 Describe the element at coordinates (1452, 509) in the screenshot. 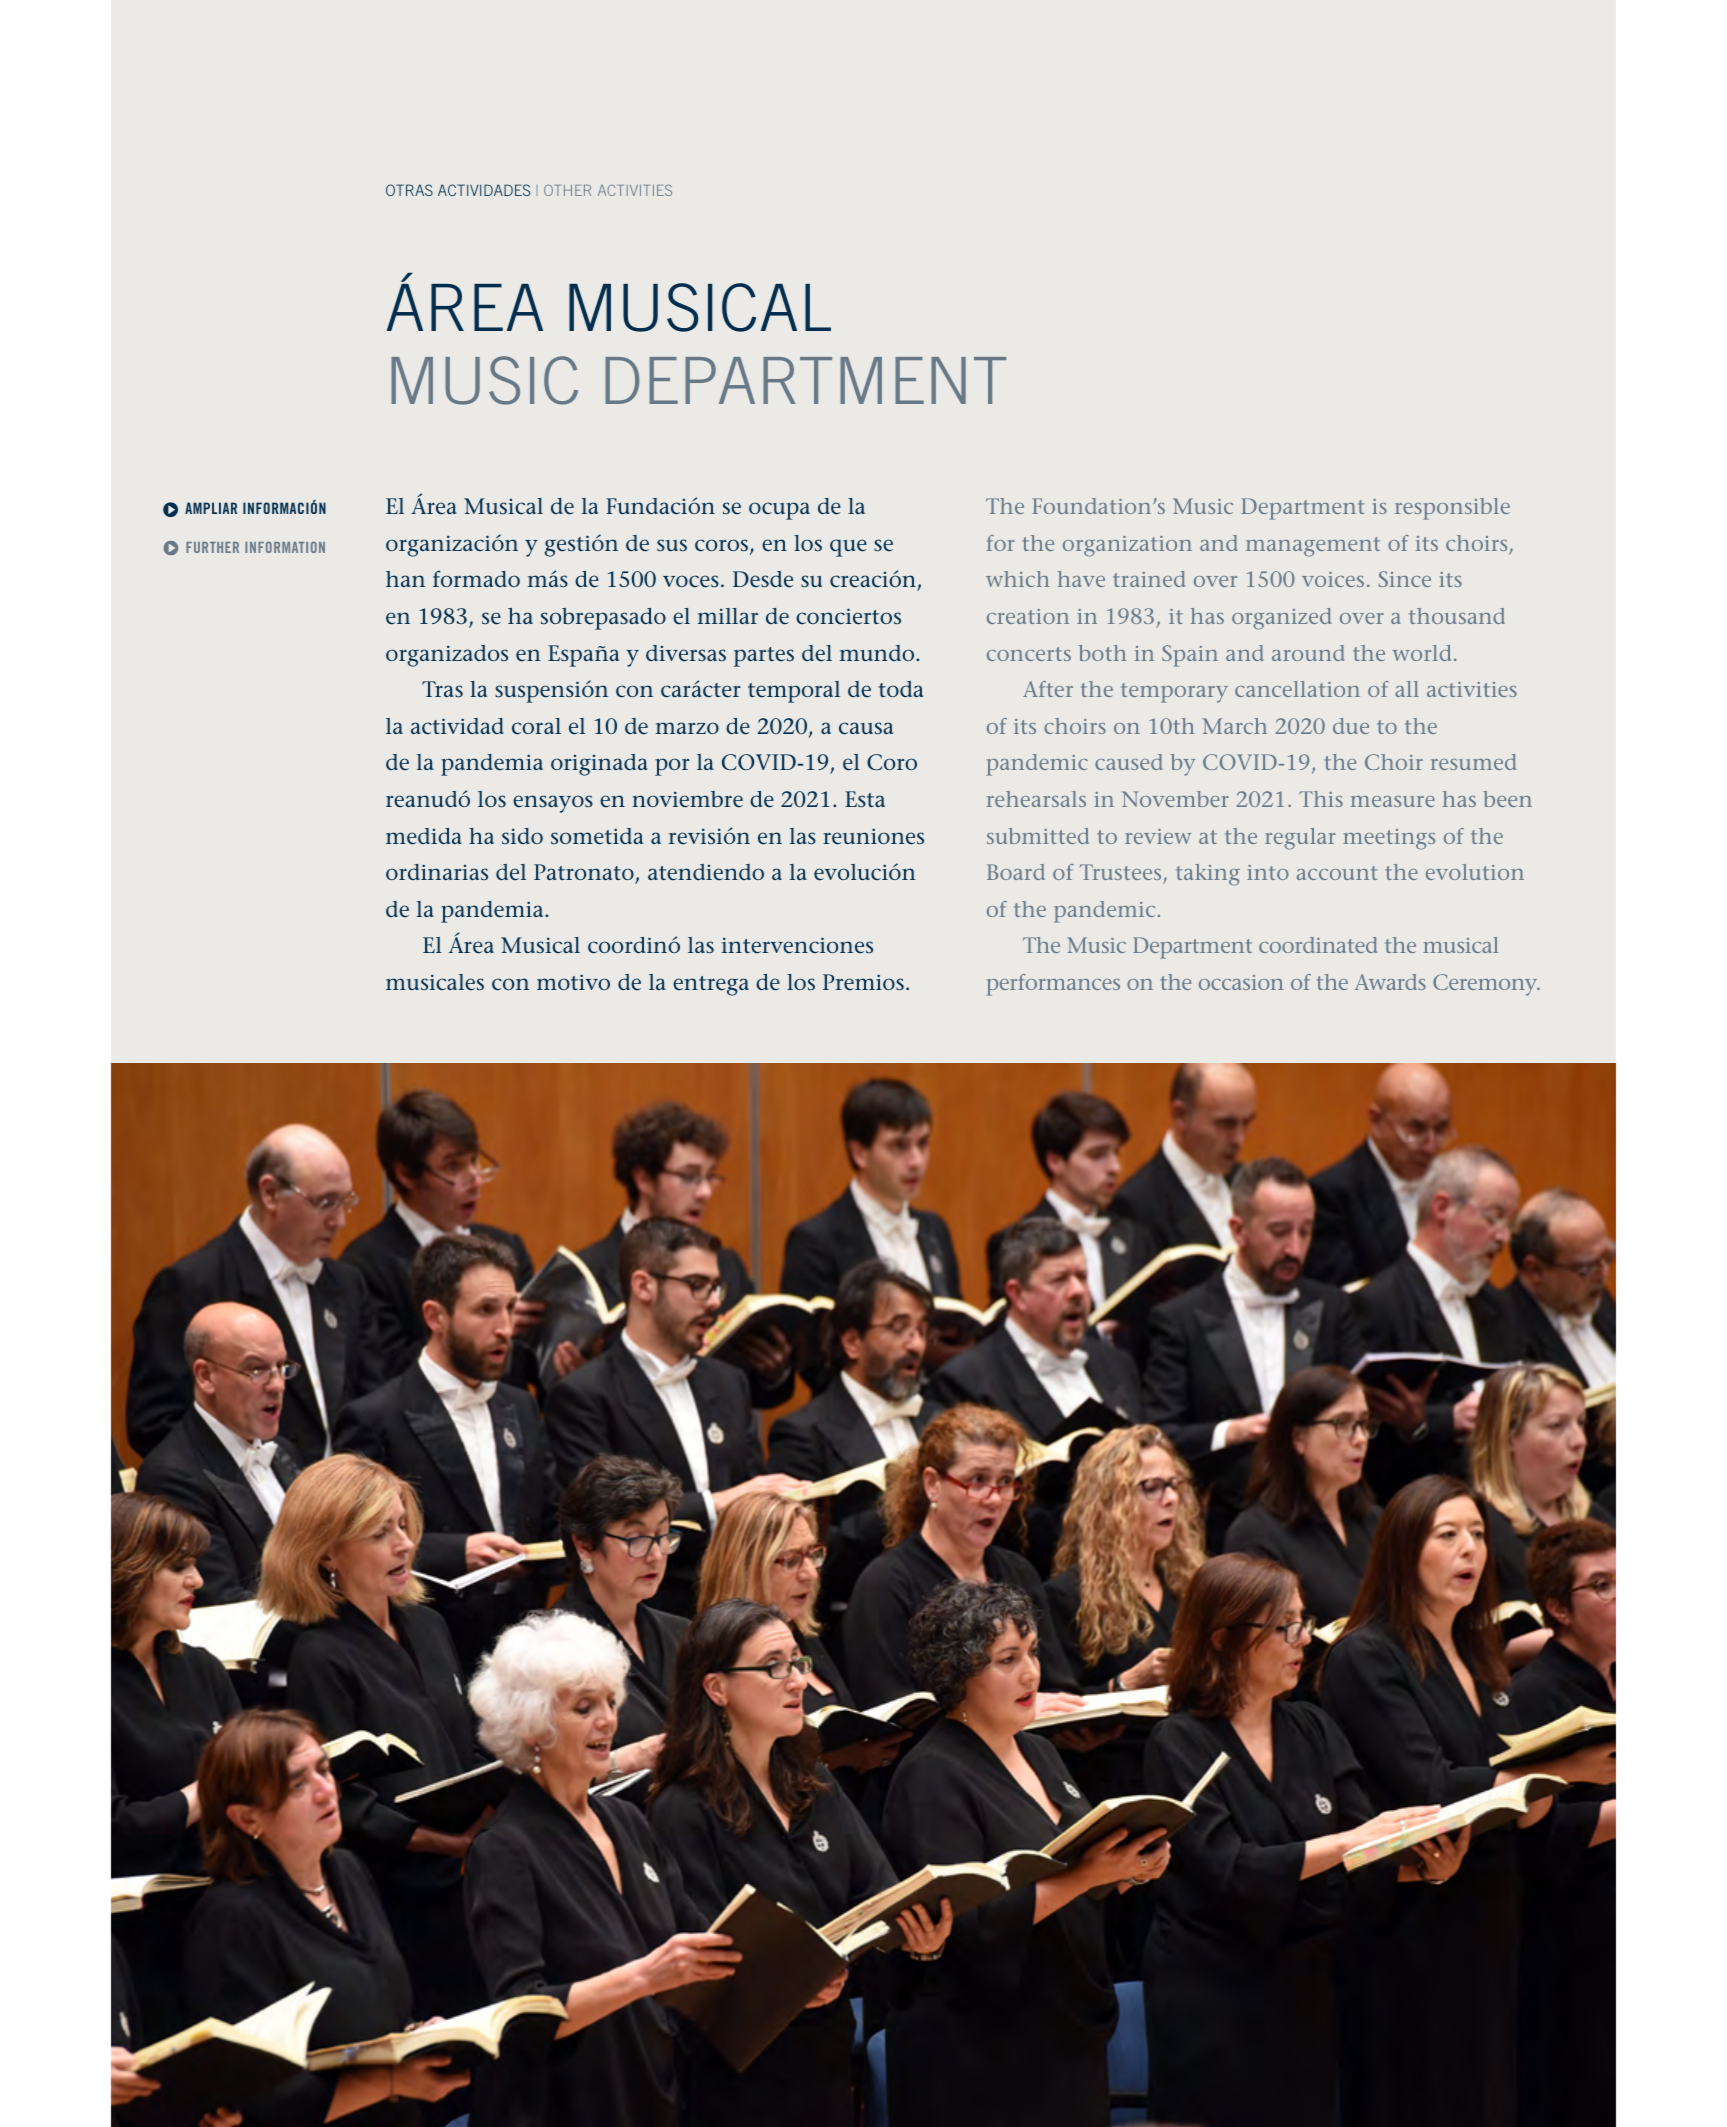

I see `responsible` at that location.
